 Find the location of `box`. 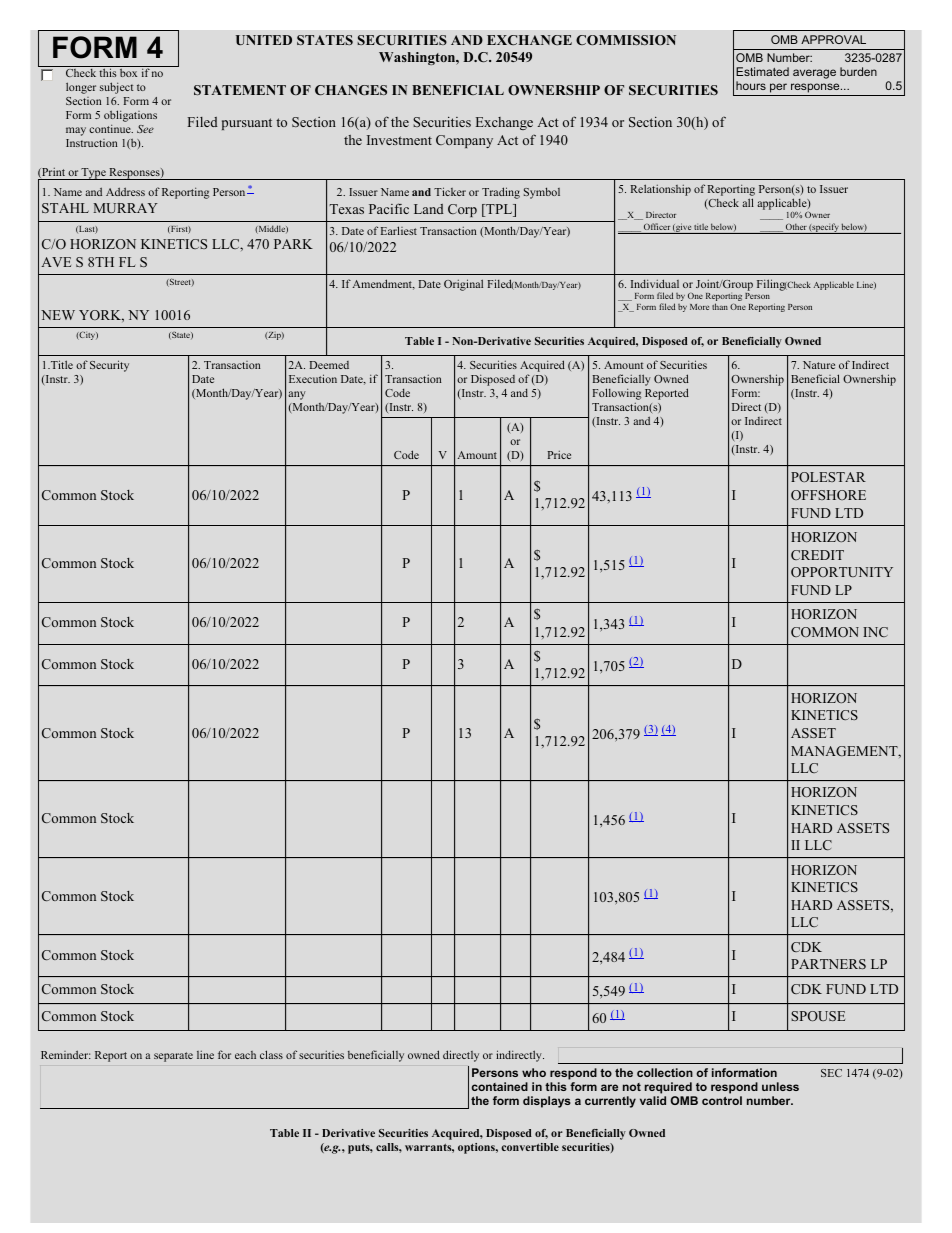

box is located at coordinates (128, 73).
